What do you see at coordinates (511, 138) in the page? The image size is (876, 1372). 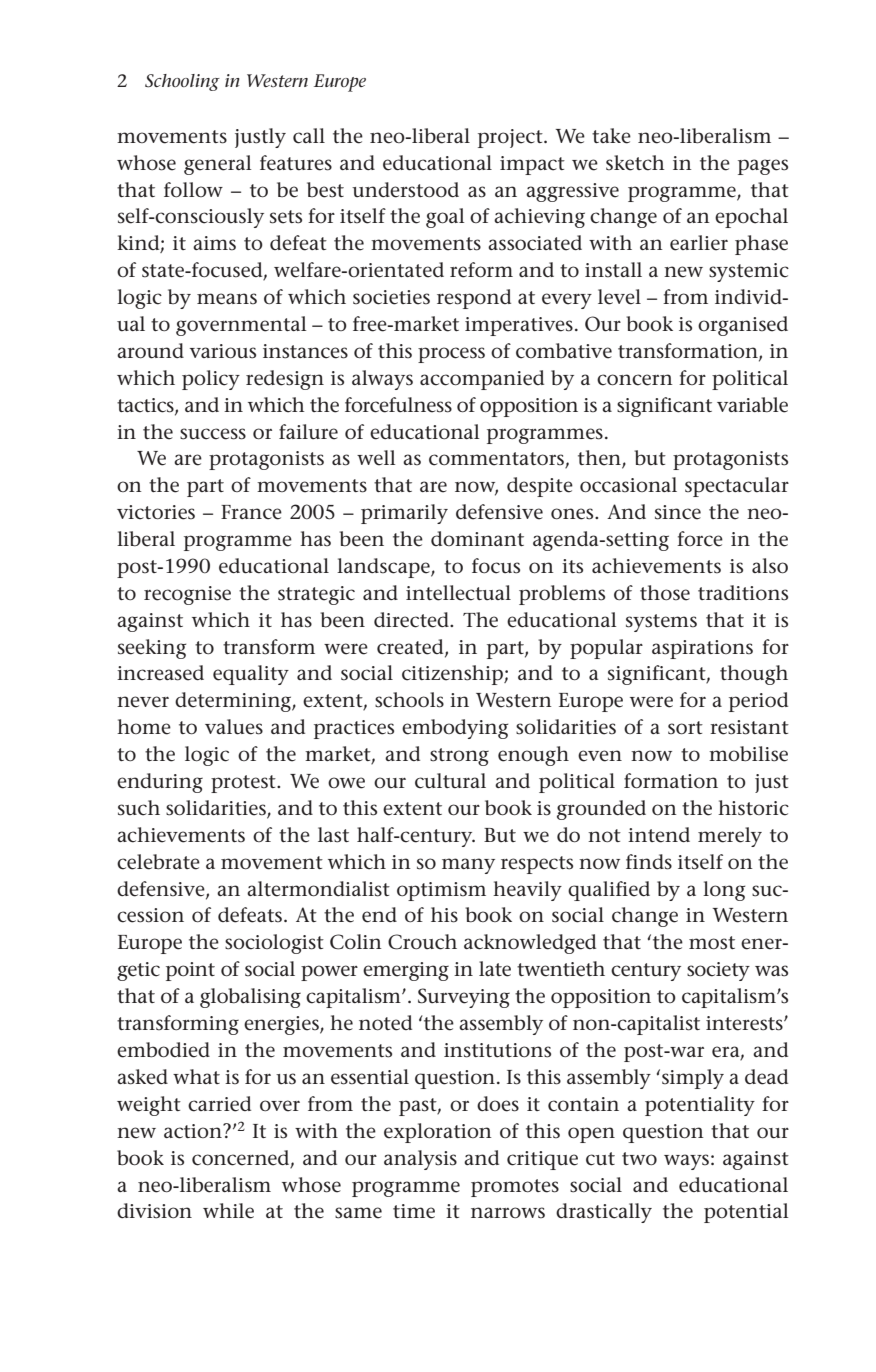 I see `project` at bounding box center [511, 138].
